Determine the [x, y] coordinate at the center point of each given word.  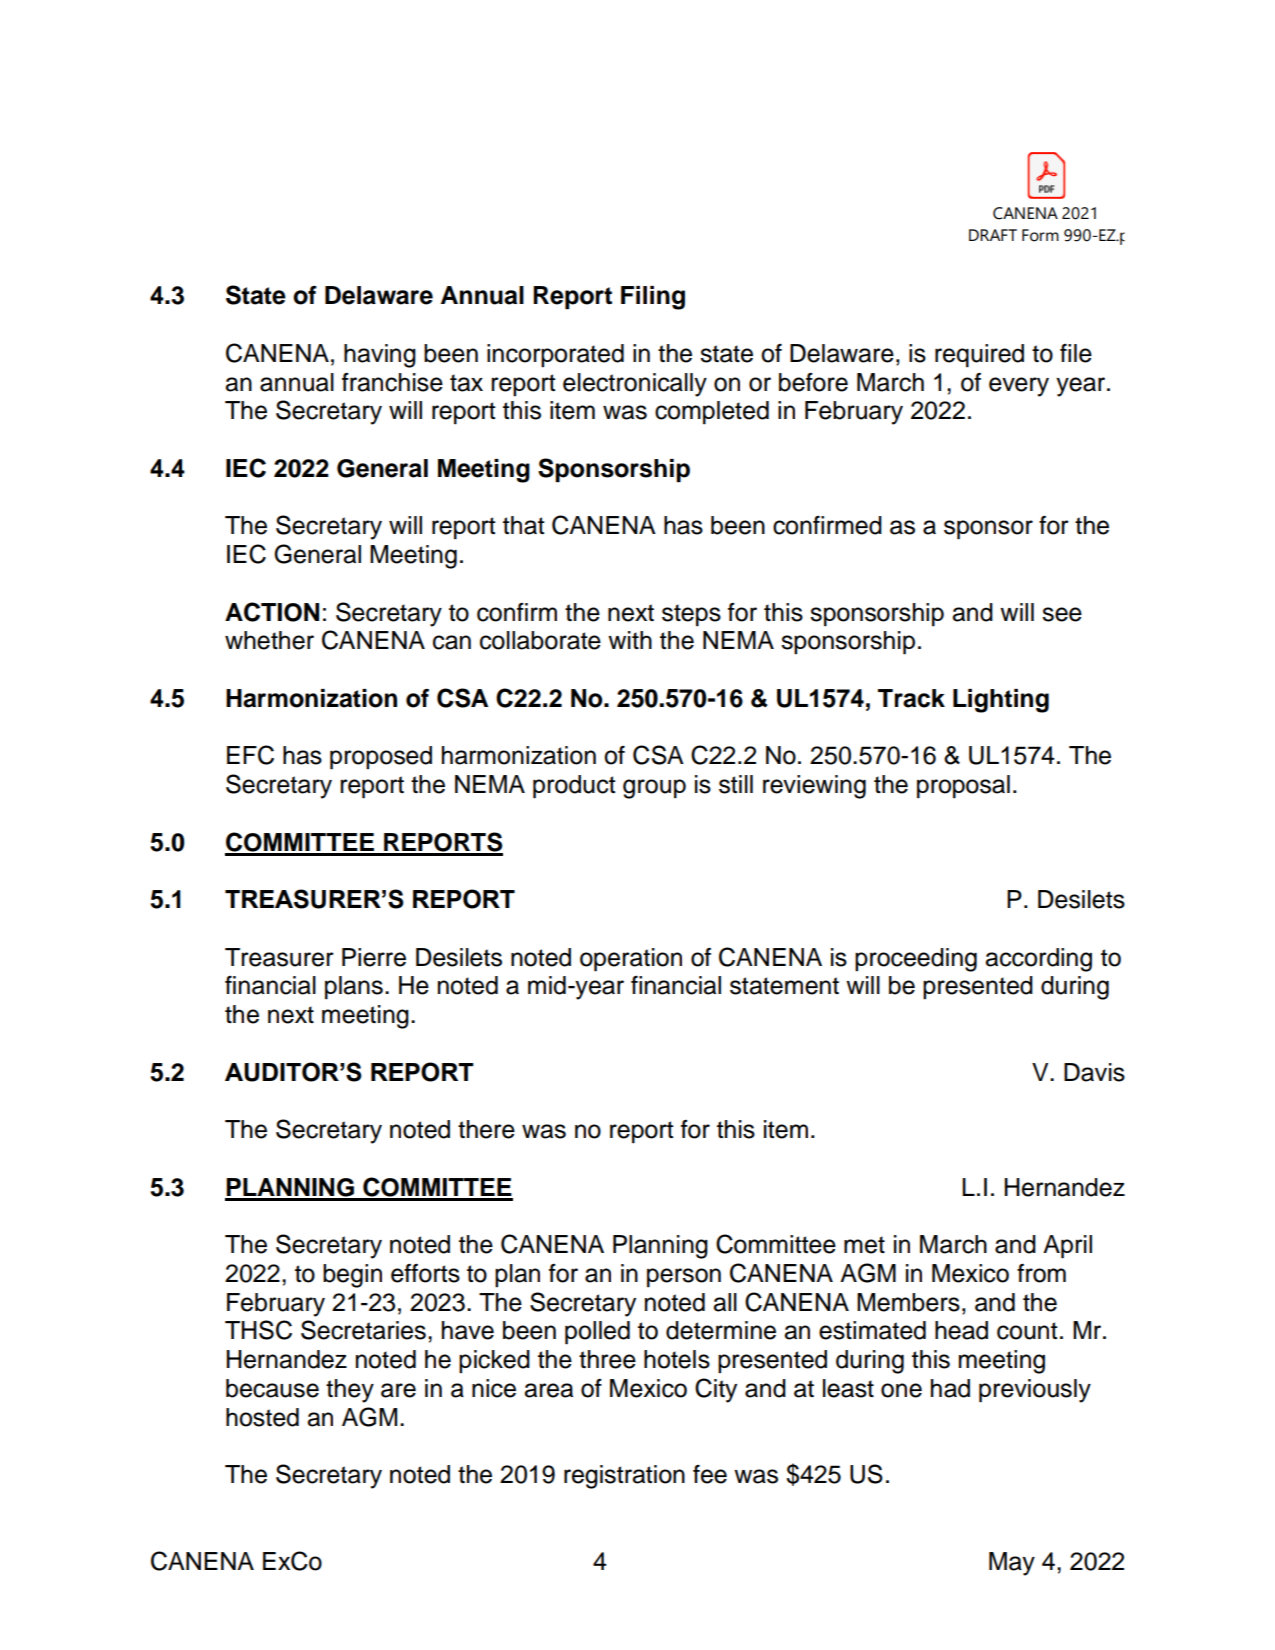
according [1038, 960]
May [1012, 1564]
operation [631, 960]
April [1067, 1247]
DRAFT [993, 235]
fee [710, 1474]
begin [352, 1276]
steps [691, 615]
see [1062, 614]
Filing [653, 298]
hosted [262, 1417]
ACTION [272, 612]
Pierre [374, 957]
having [380, 356]
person [684, 1278]
